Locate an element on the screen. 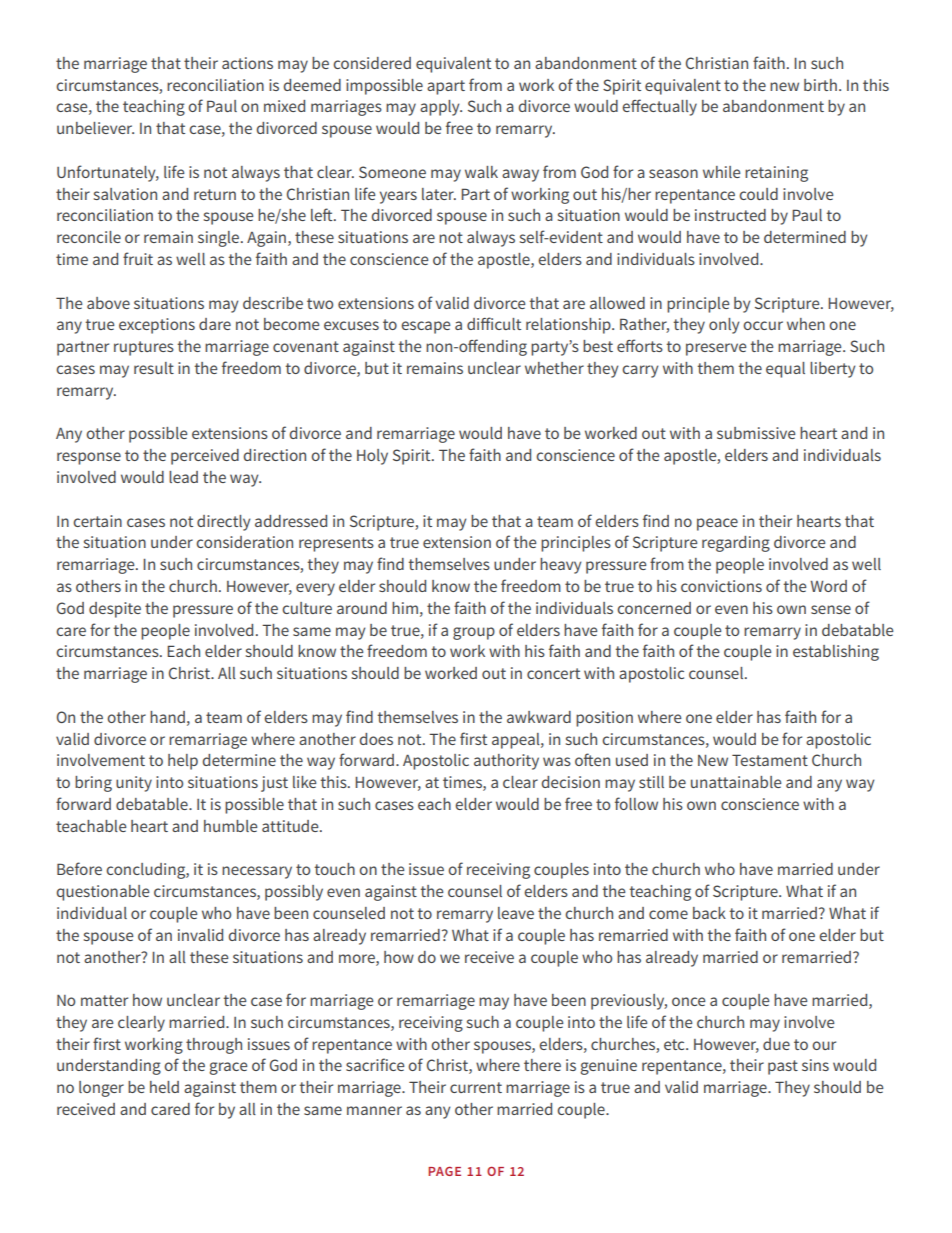  leave is located at coordinates (516, 913).
